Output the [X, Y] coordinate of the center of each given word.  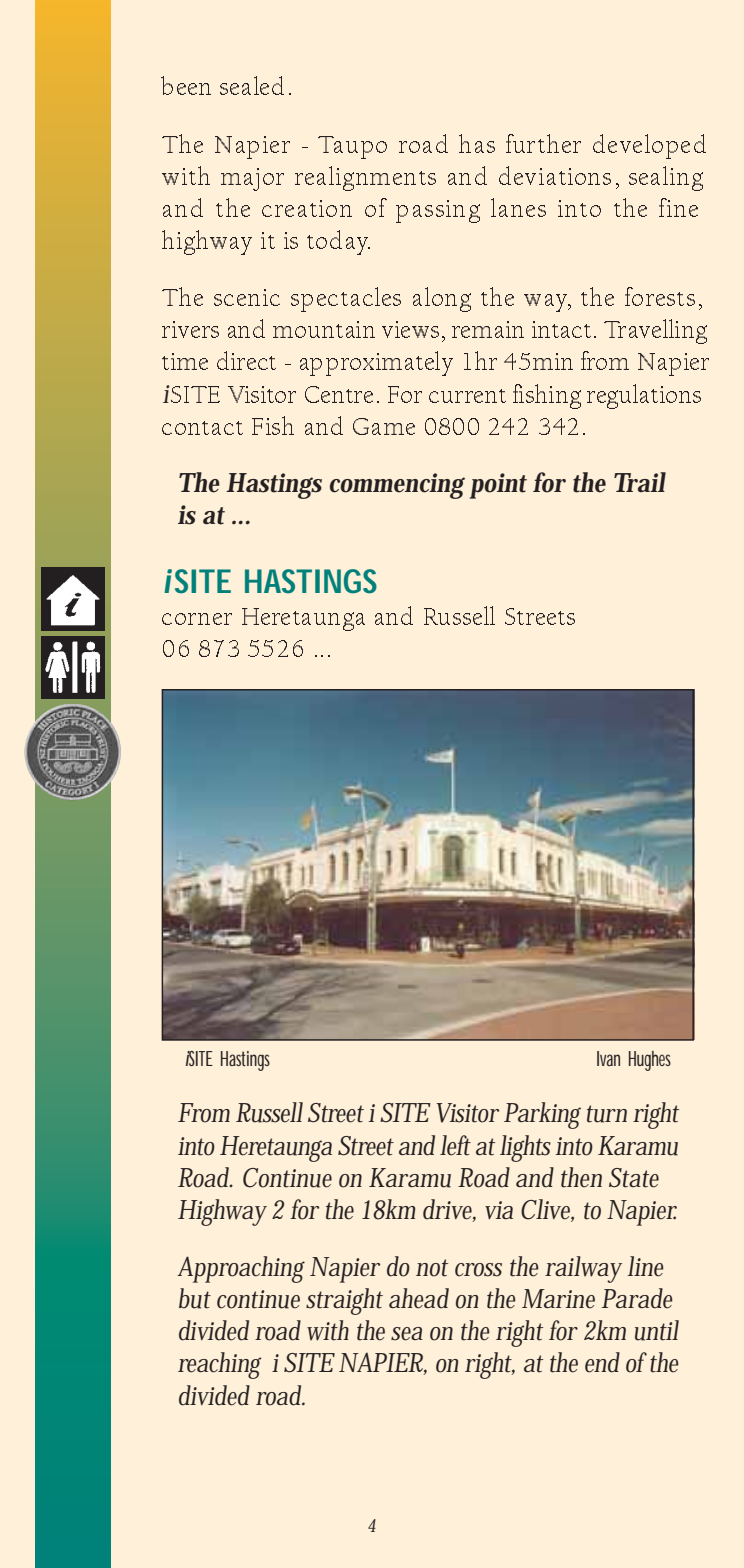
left [455, 1145]
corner [197, 619]
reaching [219, 1365]
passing [438, 211]
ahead [419, 1298]
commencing [397, 486]
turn [607, 1114]
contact [202, 428]
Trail [640, 482]
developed [649, 146]
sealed [252, 85]
